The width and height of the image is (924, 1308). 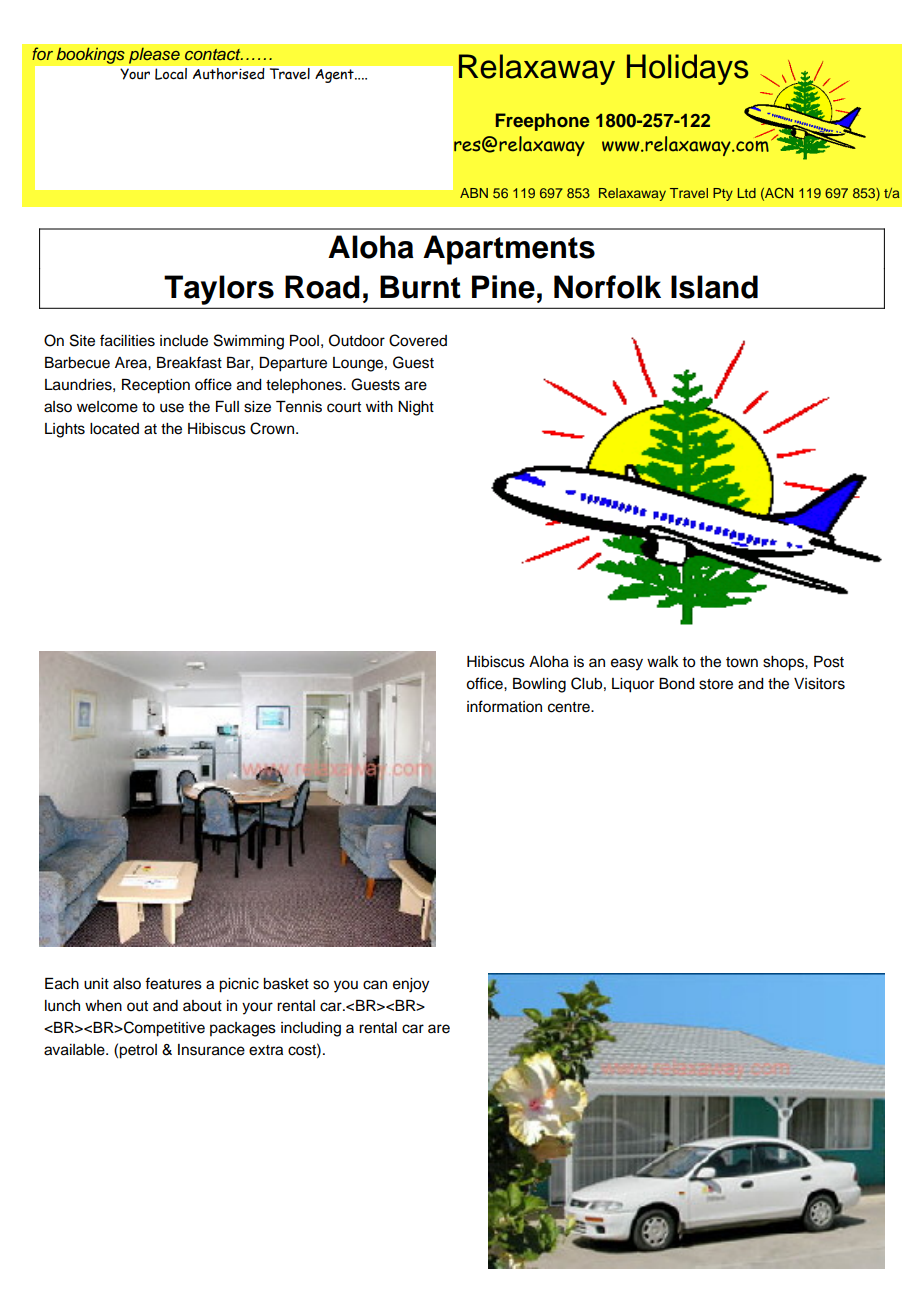 I want to click on can, so click(x=375, y=985).
